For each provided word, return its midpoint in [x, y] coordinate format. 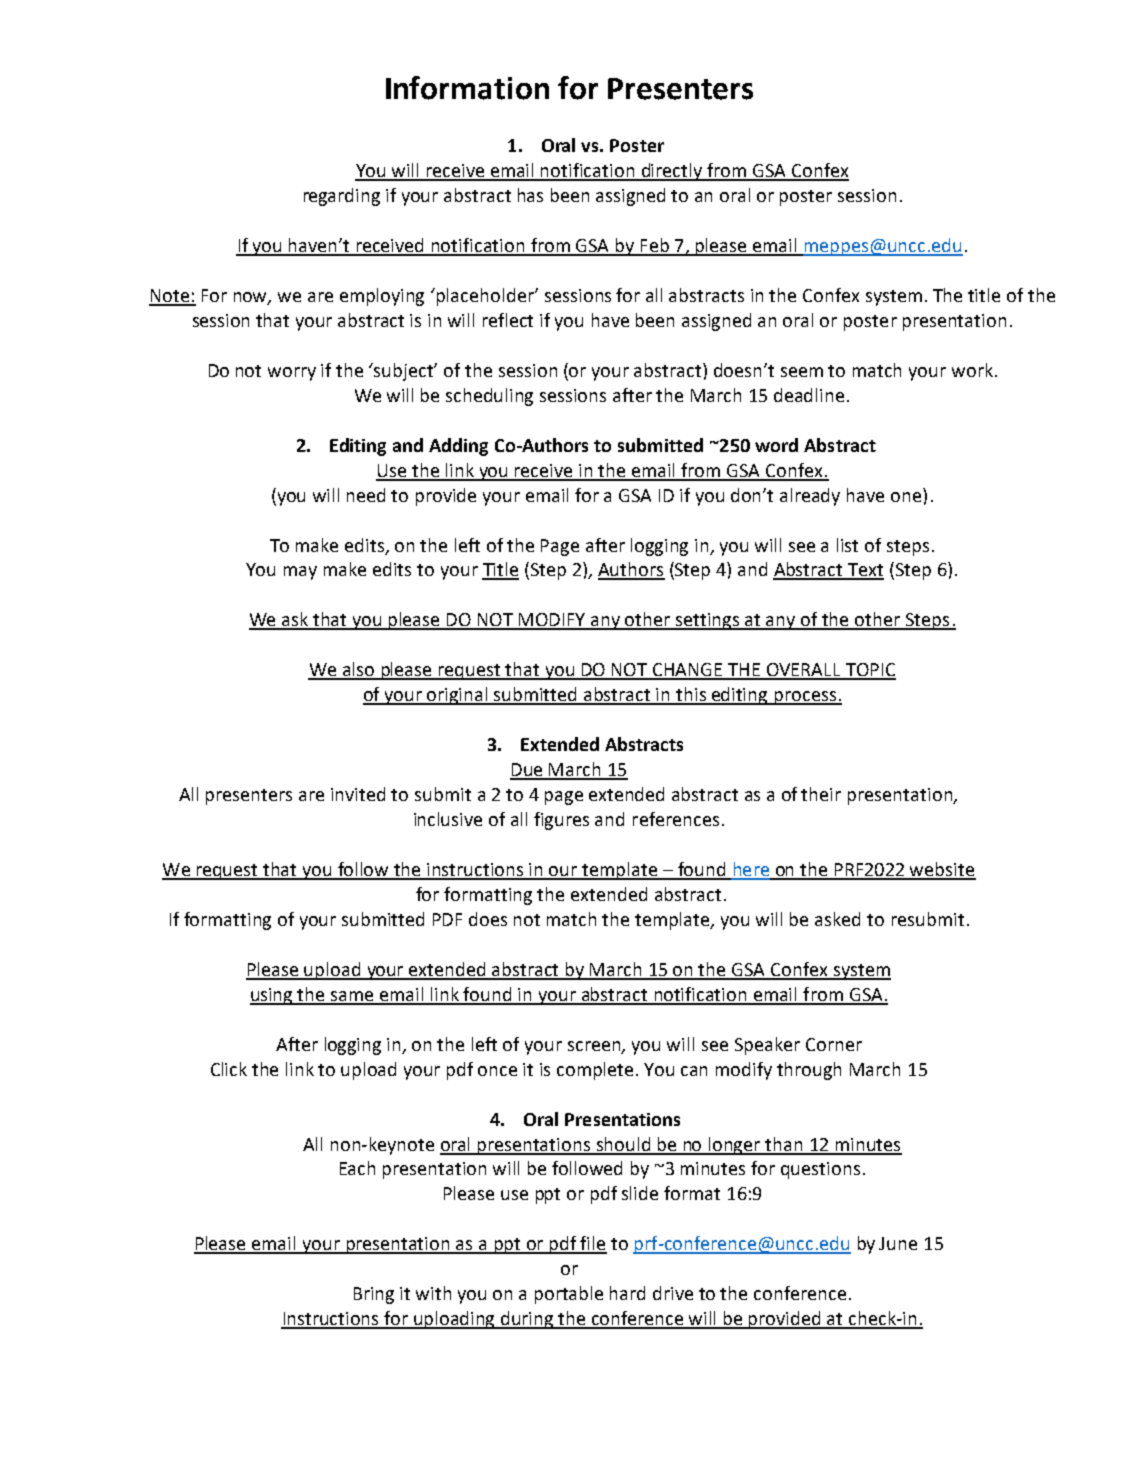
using [273, 996]
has [530, 195]
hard [627, 1293]
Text [865, 571]
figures [561, 821]
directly [672, 172]
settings [708, 621]
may [300, 573]
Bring [374, 1295]
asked [837, 919]
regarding [342, 197]
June [898, 1243]
